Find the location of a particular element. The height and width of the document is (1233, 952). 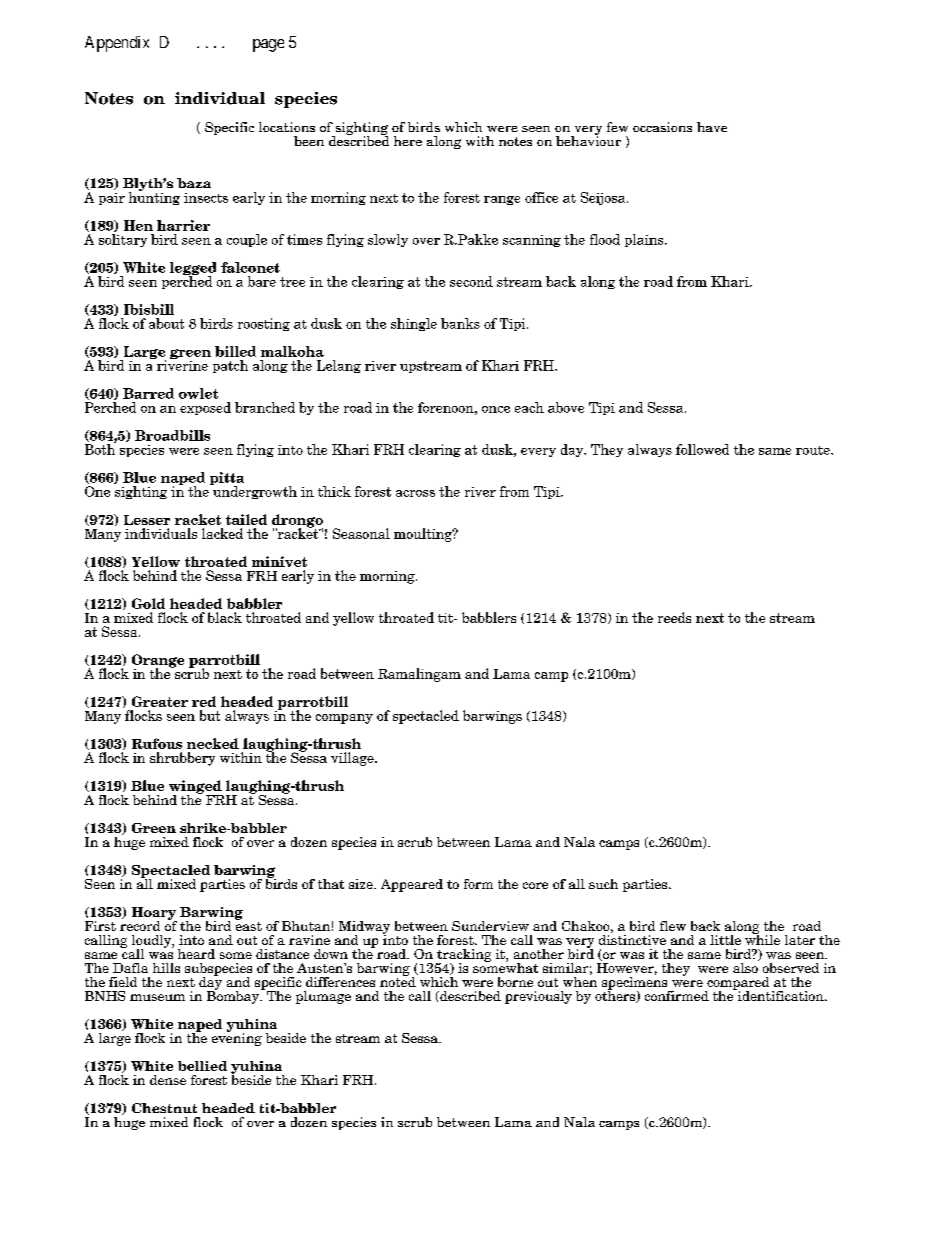

previously is located at coordinates (538, 997).
